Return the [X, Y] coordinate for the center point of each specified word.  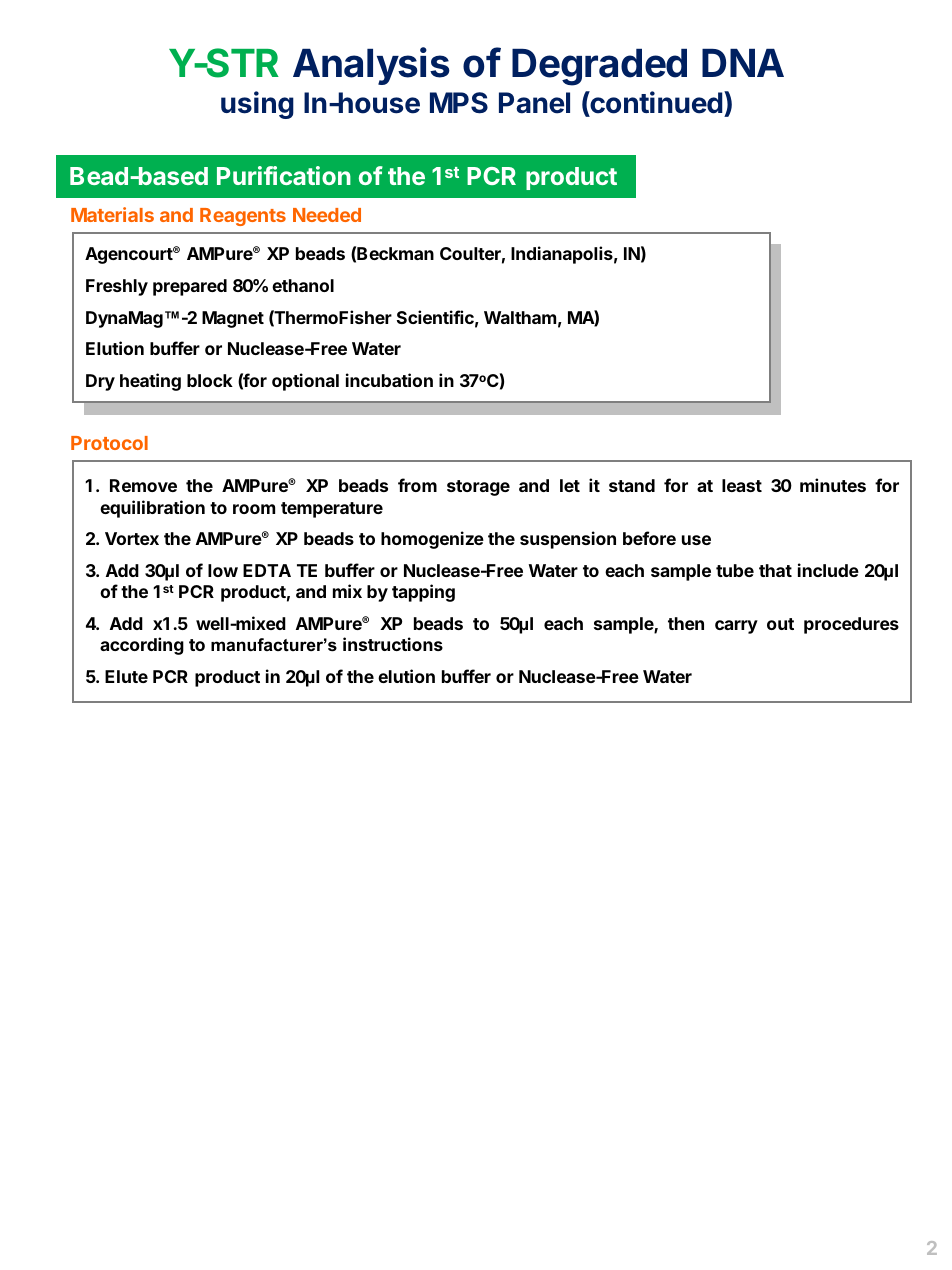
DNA [743, 63]
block [210, 380]
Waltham [520, 317]
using [257, 105]
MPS [459, 103]
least [742, 485]
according [142, 646]
